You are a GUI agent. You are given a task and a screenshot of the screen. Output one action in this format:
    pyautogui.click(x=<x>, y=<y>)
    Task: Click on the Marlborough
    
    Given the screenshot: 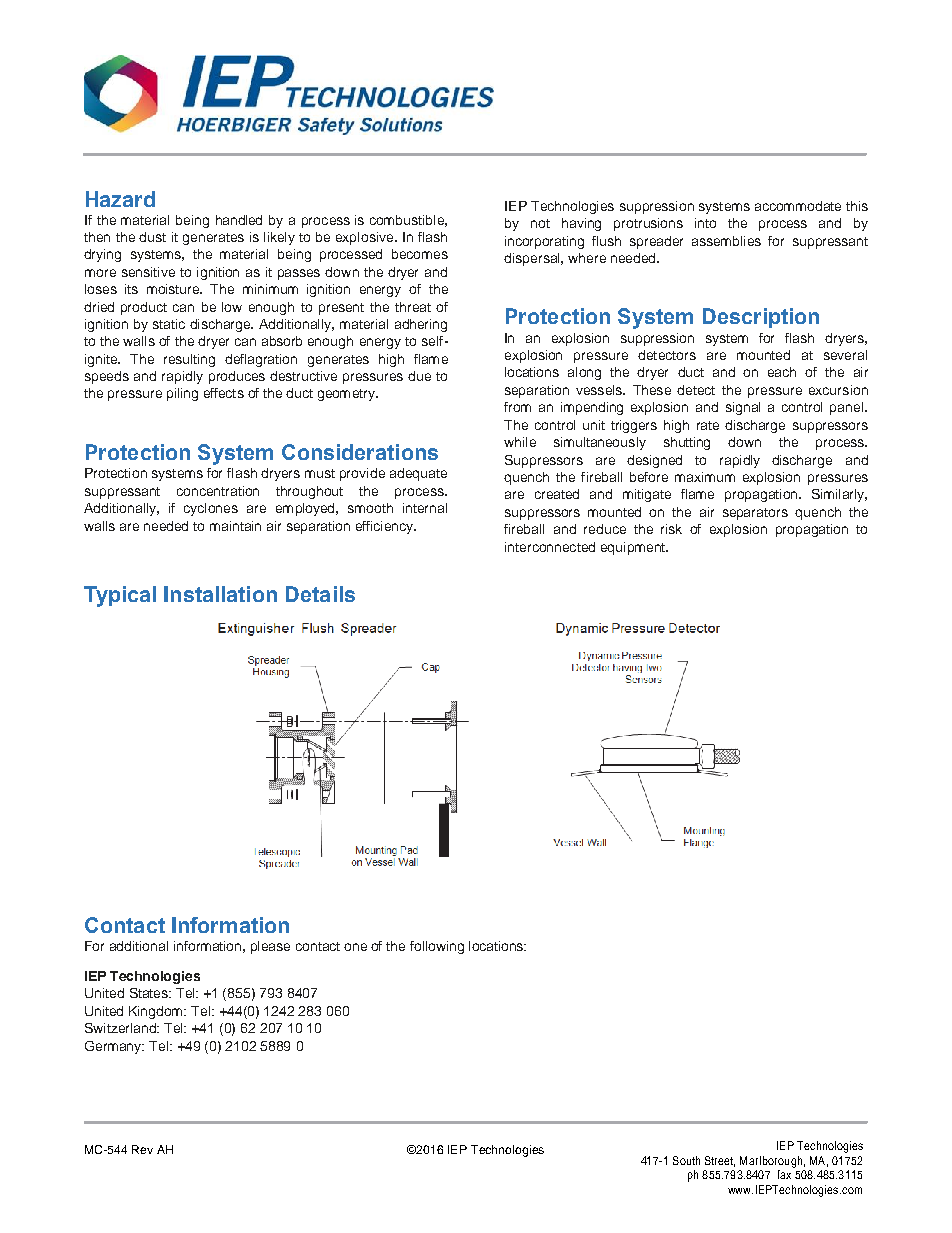 What is the action you would take?
    pyautogui.click(x=771, y=1162)
